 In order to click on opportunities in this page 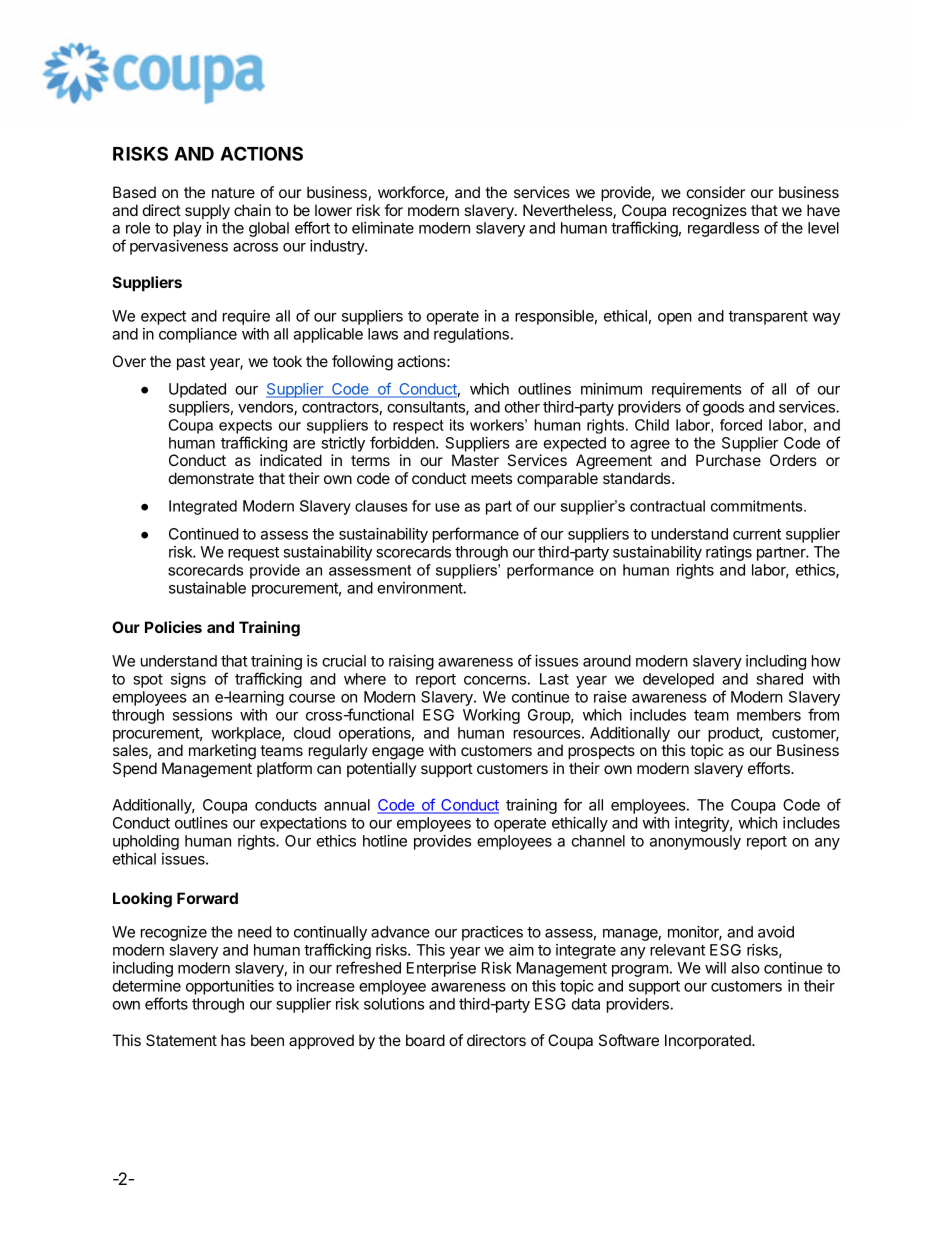, I will do `click(230, 987)`.
